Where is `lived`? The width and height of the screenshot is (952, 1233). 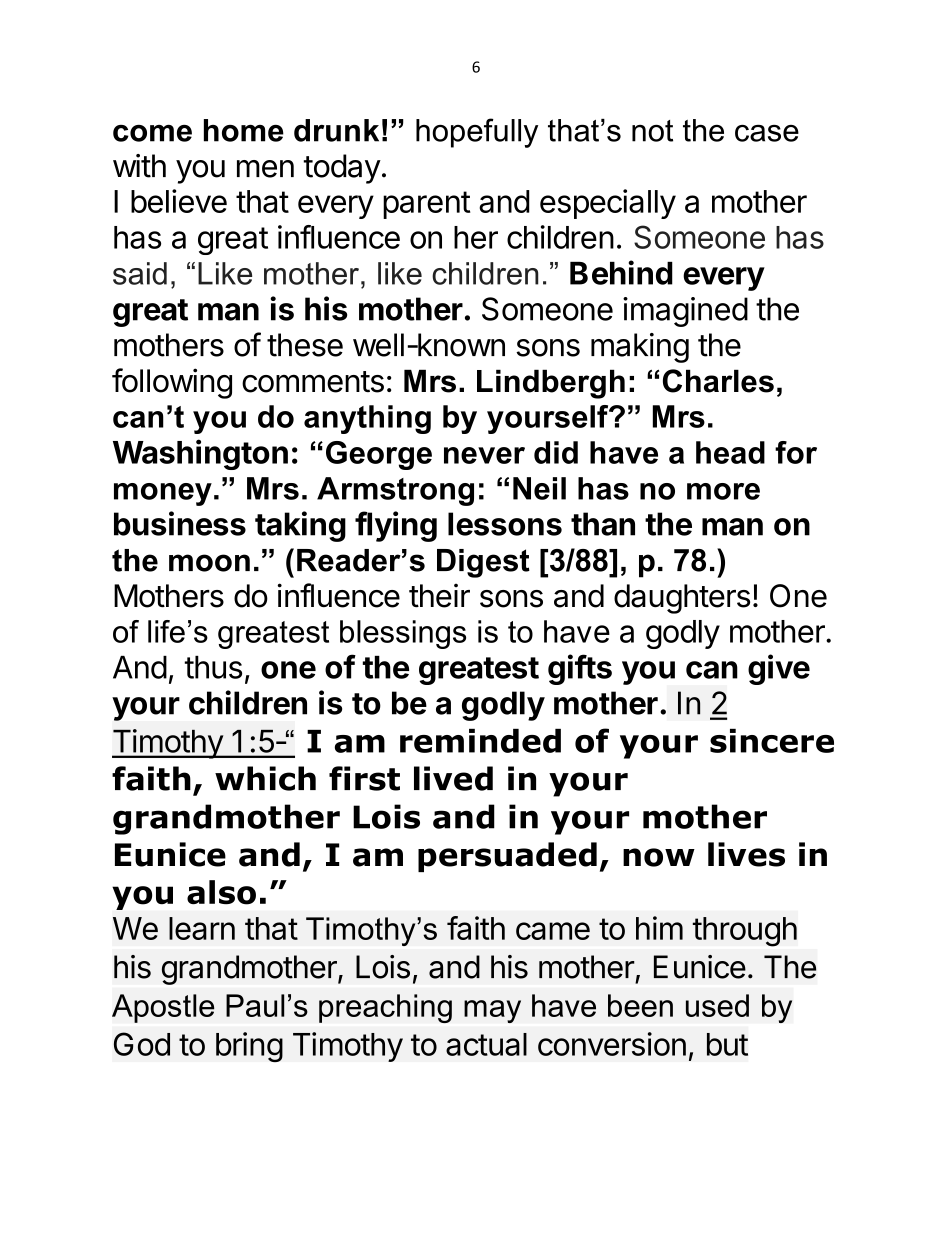
lived is located at coordinates (453, 778).
